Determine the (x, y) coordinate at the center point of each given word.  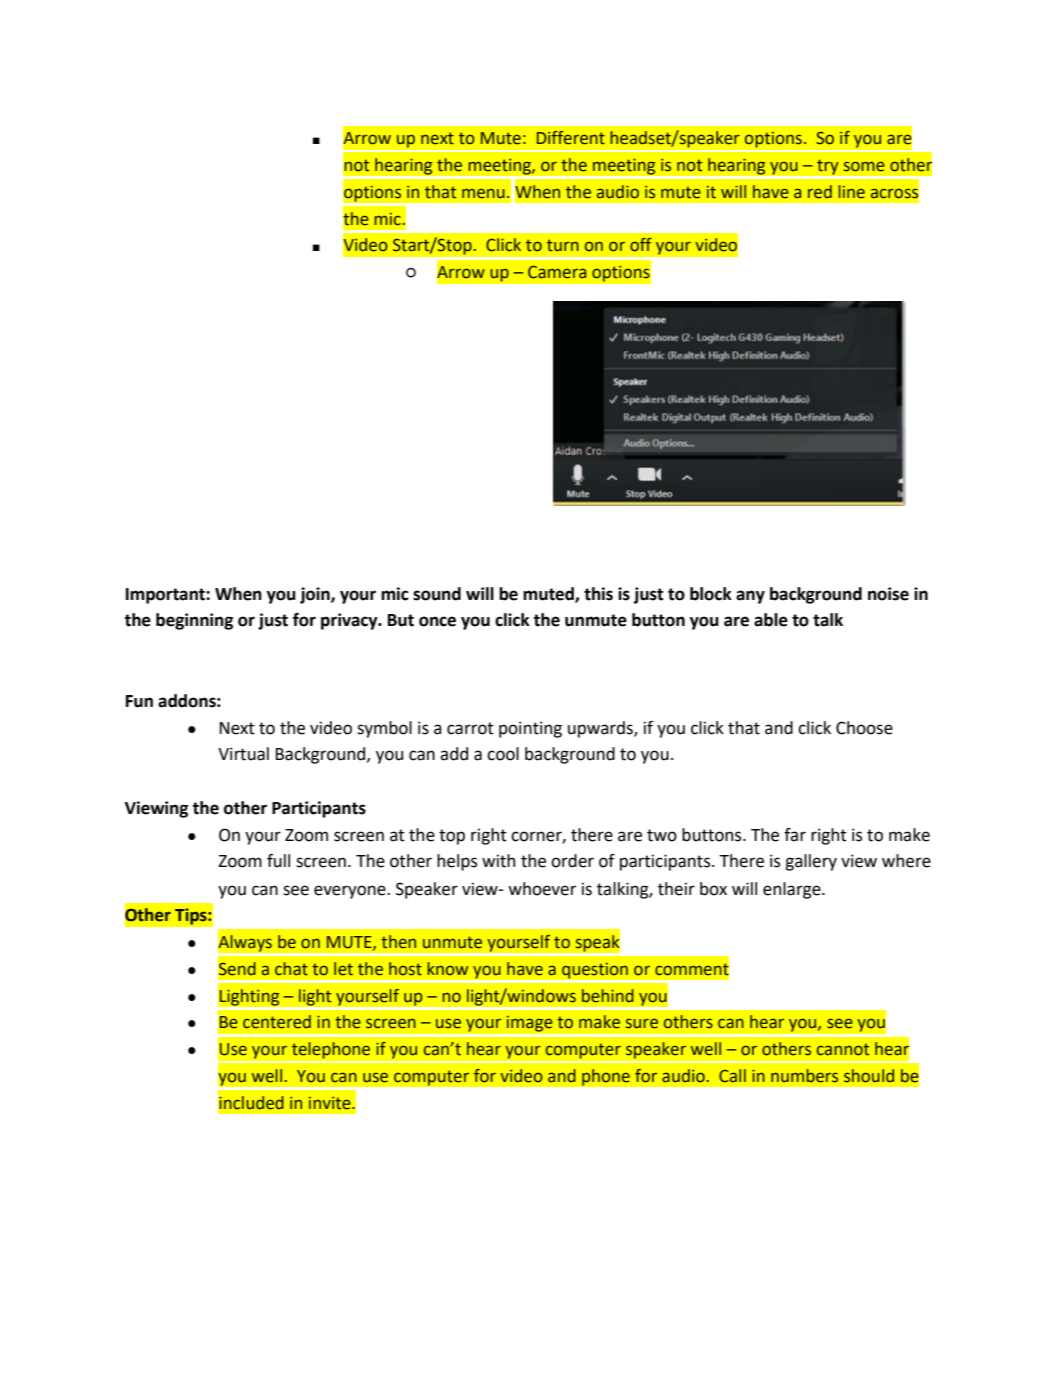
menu (483, 194)
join (316, 595)
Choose (864, 728)
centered (277, 1022)
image (529, 1023)
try (828, 167)
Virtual (243, 754)
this (598, 594)
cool (503, 754)
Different (571, 138)
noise (888, 594)
